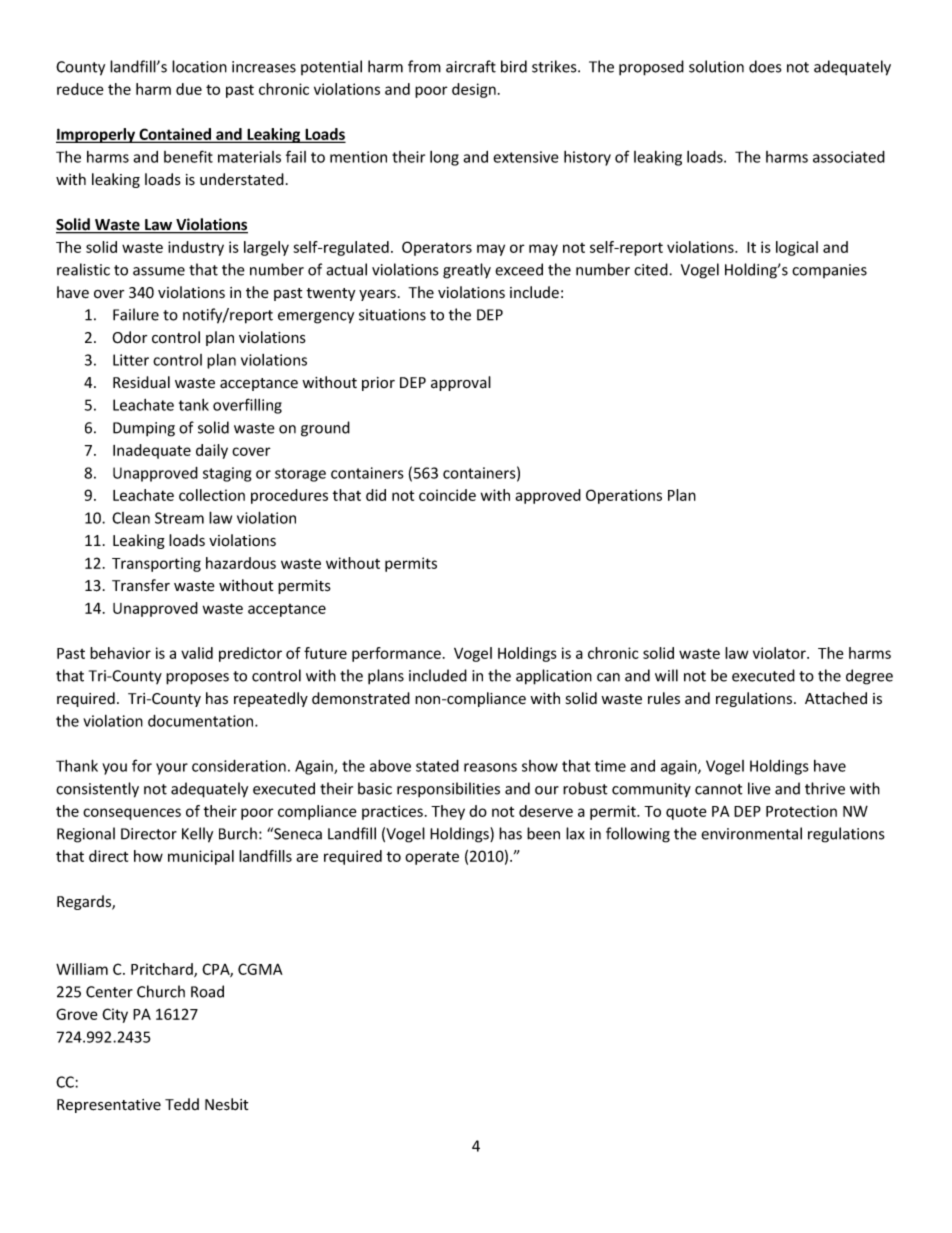 This screenshot has width=952, height=1233. I want to click on degree, so click(869, 677).
